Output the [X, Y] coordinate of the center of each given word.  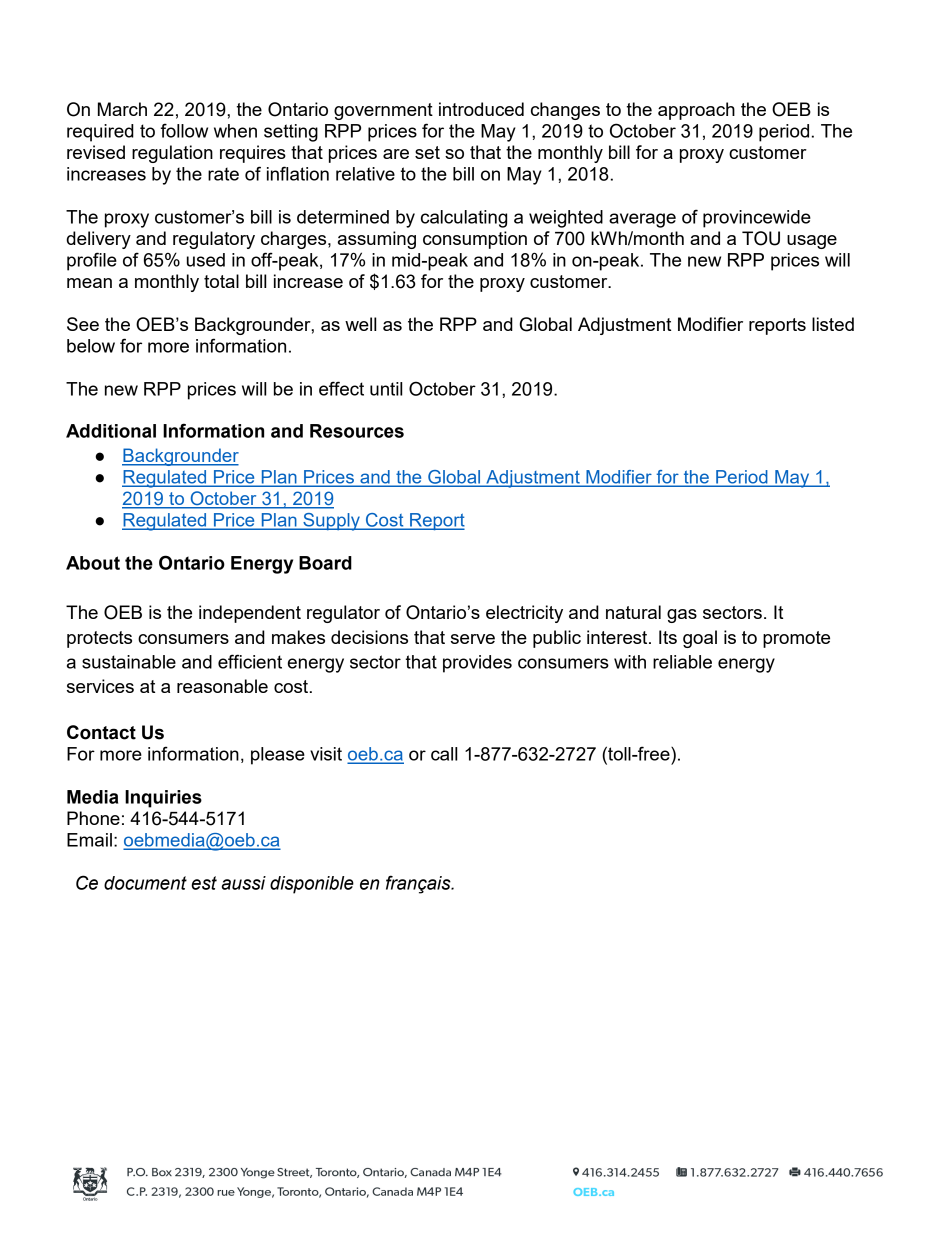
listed [833, 324]
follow [184, 130]
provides [477, 664]
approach [696, 111]
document [145, 883]
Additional [111, 431]
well [360, 324]
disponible [312, 885]
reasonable [222, 686]
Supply [331, 522]
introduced [481, 109]
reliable [682, 662]
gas [682, 616]
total [221, 281]
